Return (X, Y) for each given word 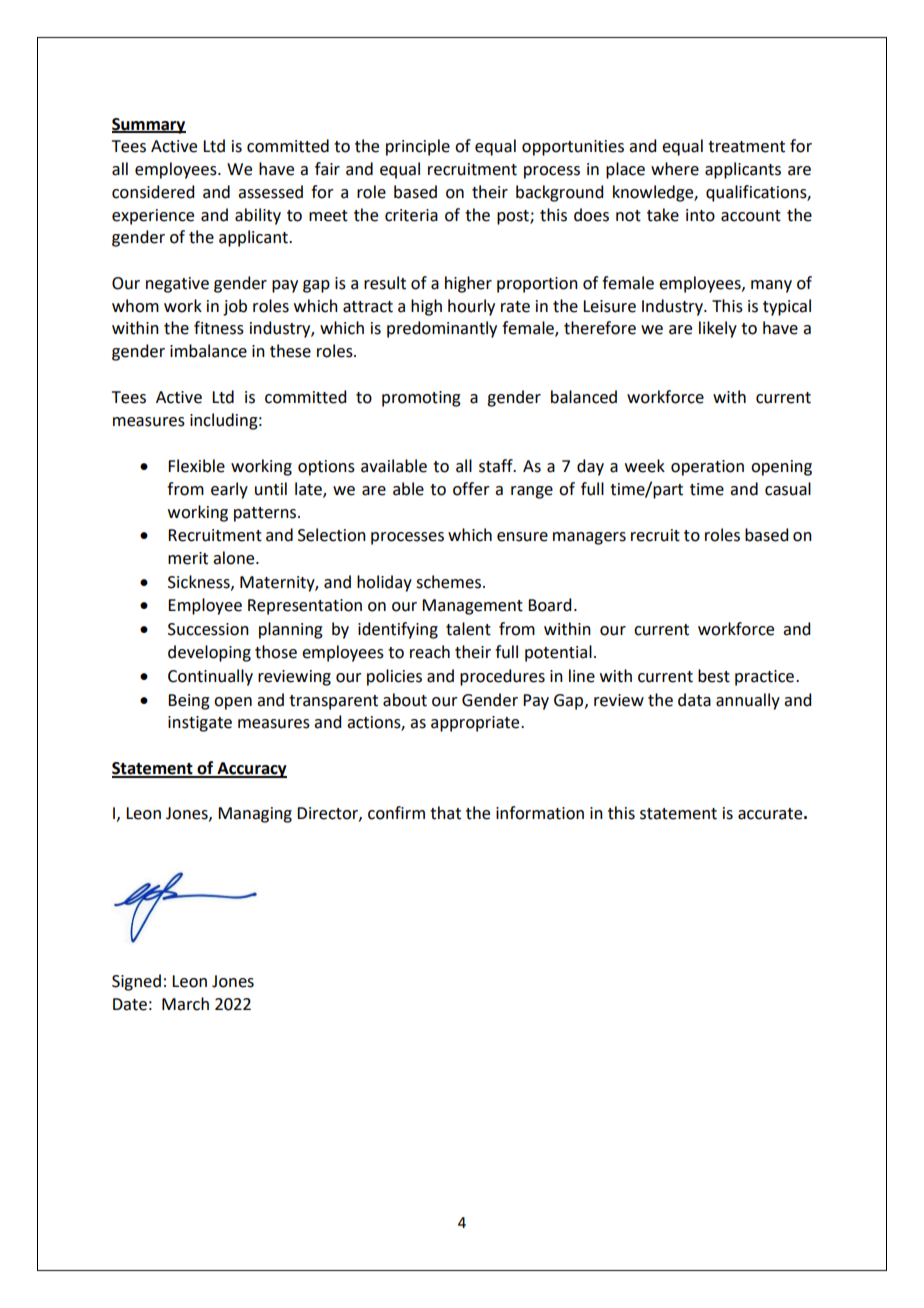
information (540, 813)
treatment (746, 147)
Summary (149, 126)
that (445, 813)
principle (418, 147)
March (185, 1004)
